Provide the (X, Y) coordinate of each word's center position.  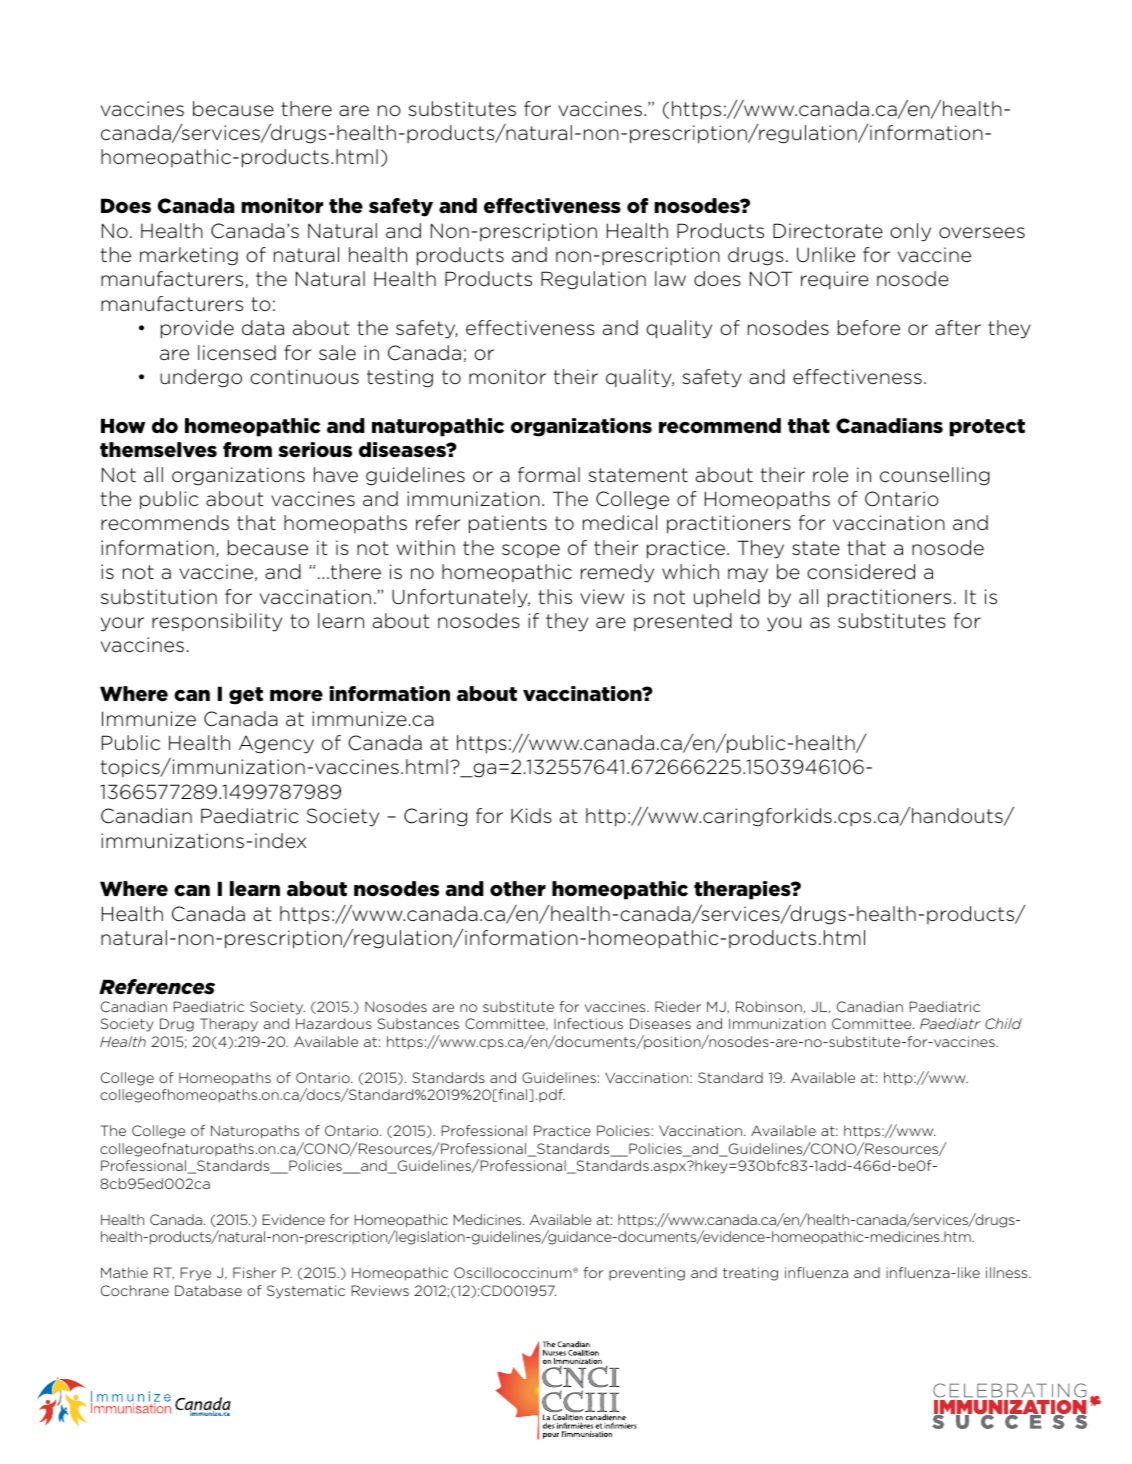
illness (1008, 1272)
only (910, 232)
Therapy (229, 1025)
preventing (647, 1274)
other (518, 889)
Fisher (254, 1272)
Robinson (769, 1006)
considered (861, 572)
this (555, 596)
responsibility (217, 622)
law (670, 279)
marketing (189, 256)
